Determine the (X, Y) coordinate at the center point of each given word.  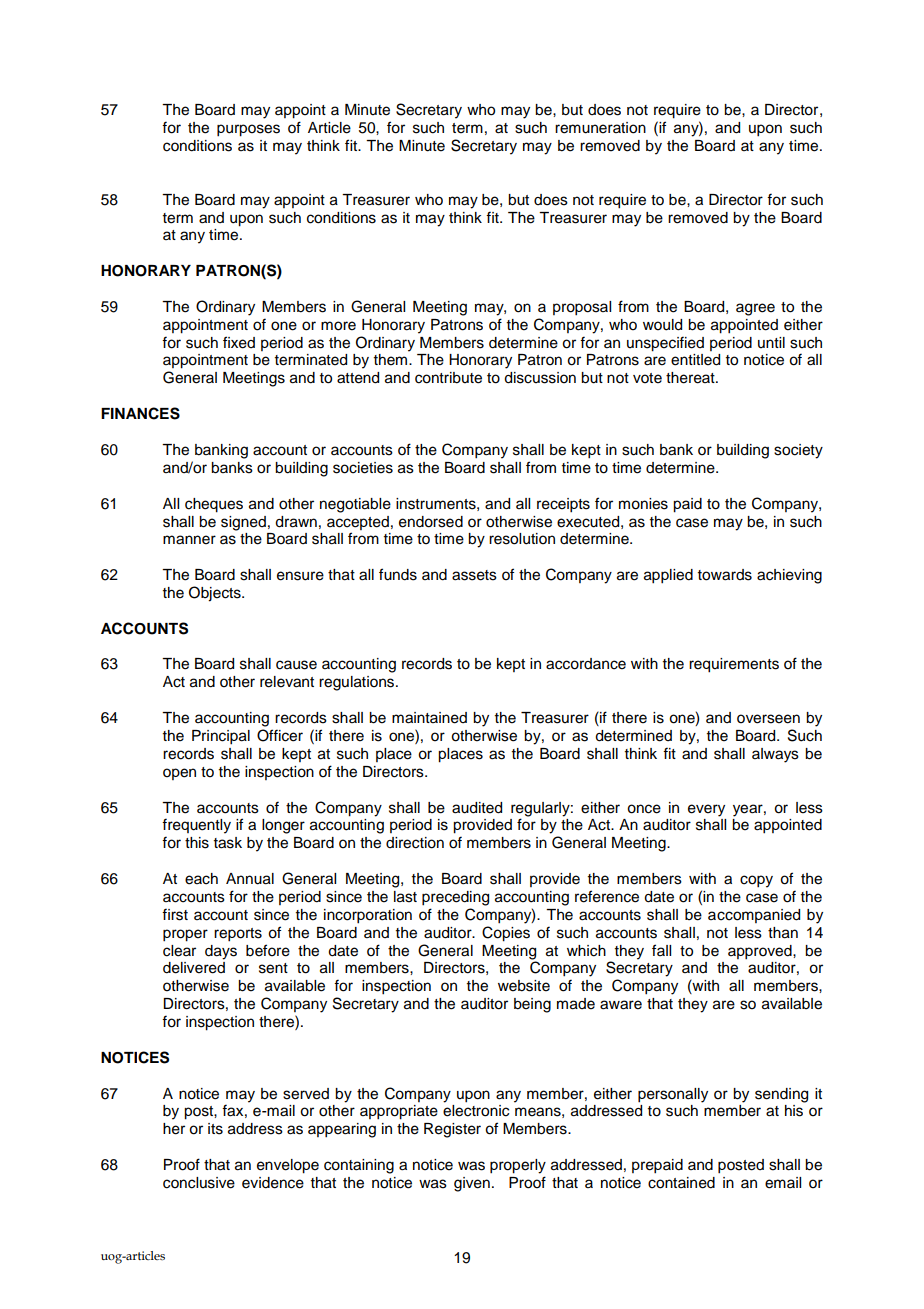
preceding (455, 898)
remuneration (600, 128)
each (201, 879)
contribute (448, 378)
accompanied (754, 916)
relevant (287, 682)
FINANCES (140, 413)
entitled (695, 360)
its (215, 1129)
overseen (768, 719)
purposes (248, 130)
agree (755, 309)
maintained (429, 718)
